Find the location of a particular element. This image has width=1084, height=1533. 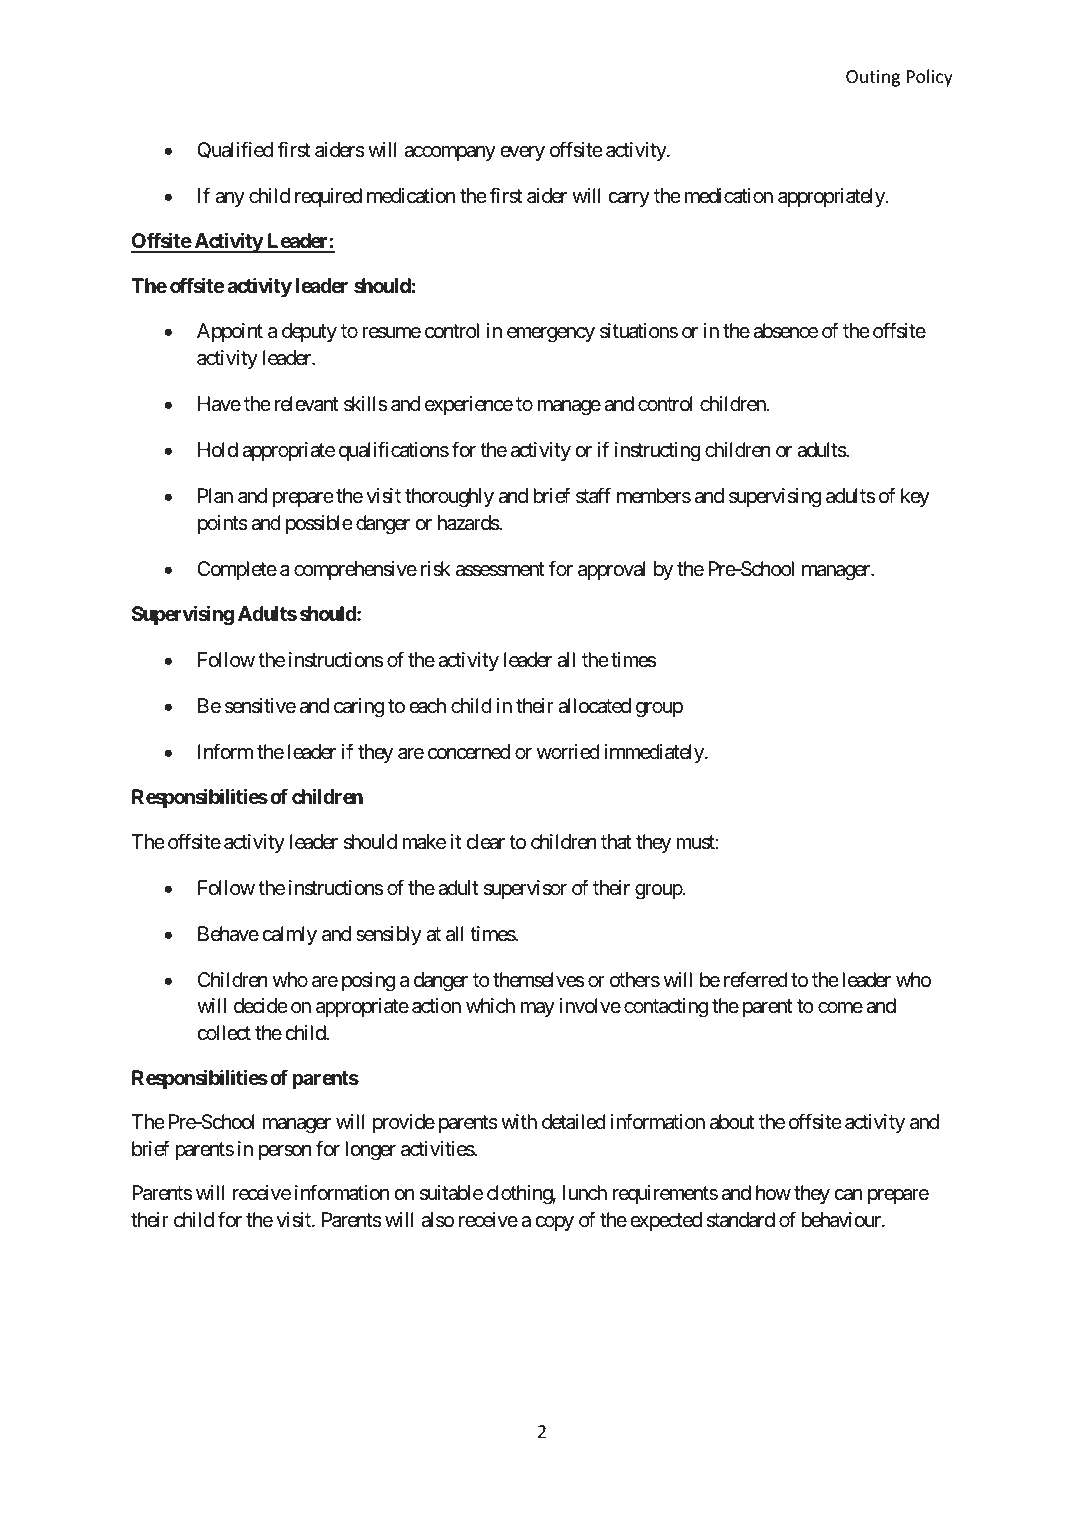

that is located at coordinates (616, 842).
